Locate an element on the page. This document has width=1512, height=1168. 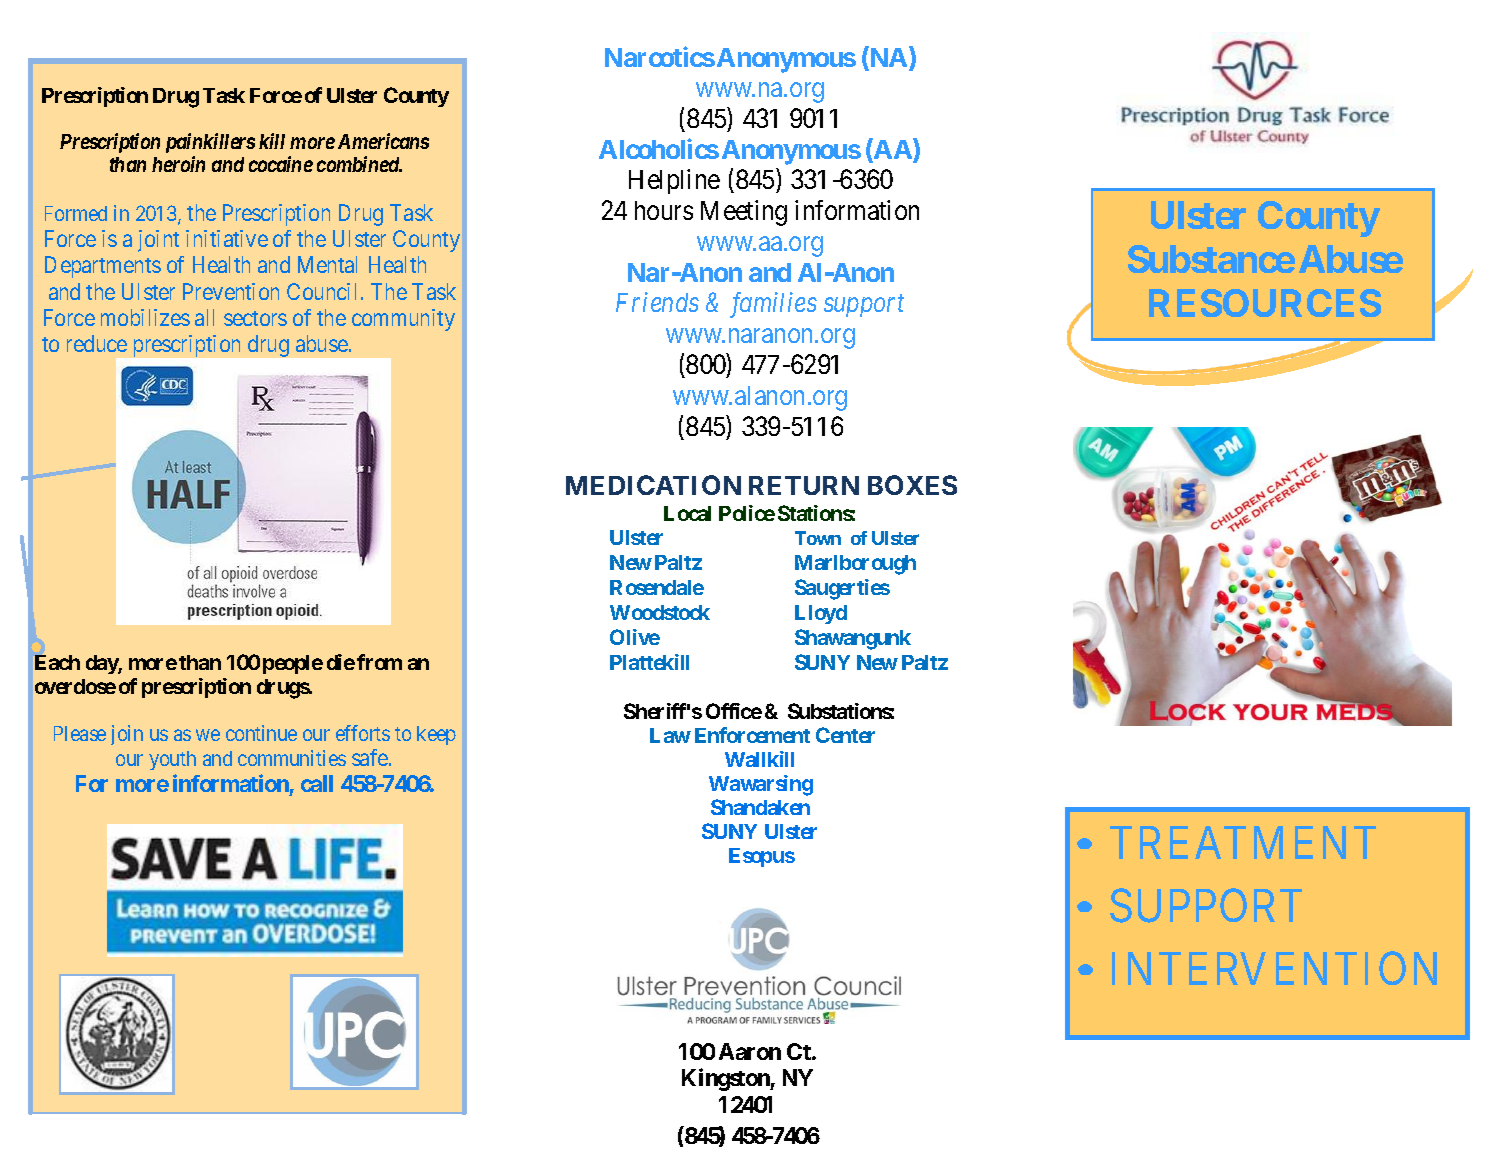
Helpline is located at coordinates (674, 181).
